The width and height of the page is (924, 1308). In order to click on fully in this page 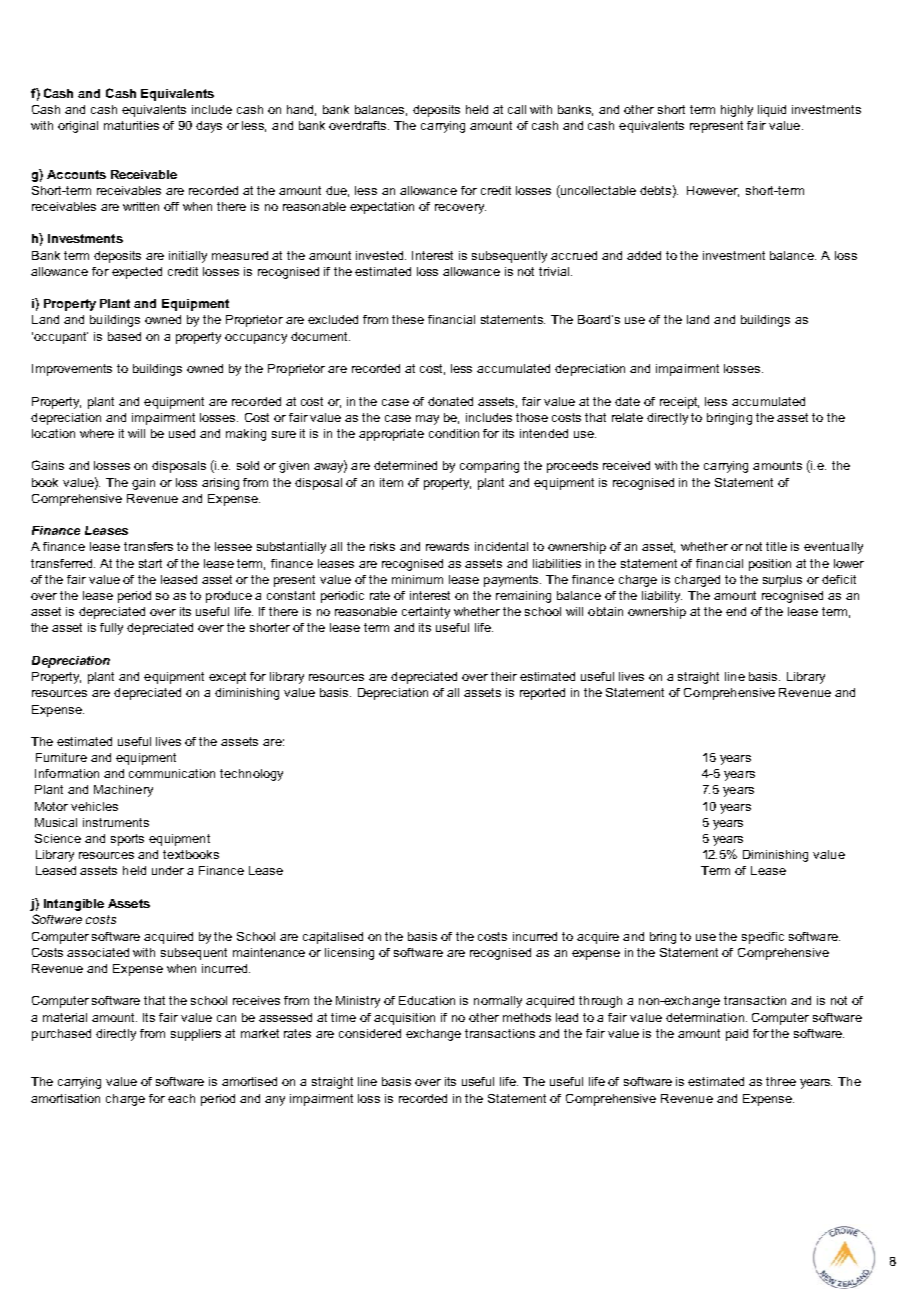, I will do `click(111, 629)`.
